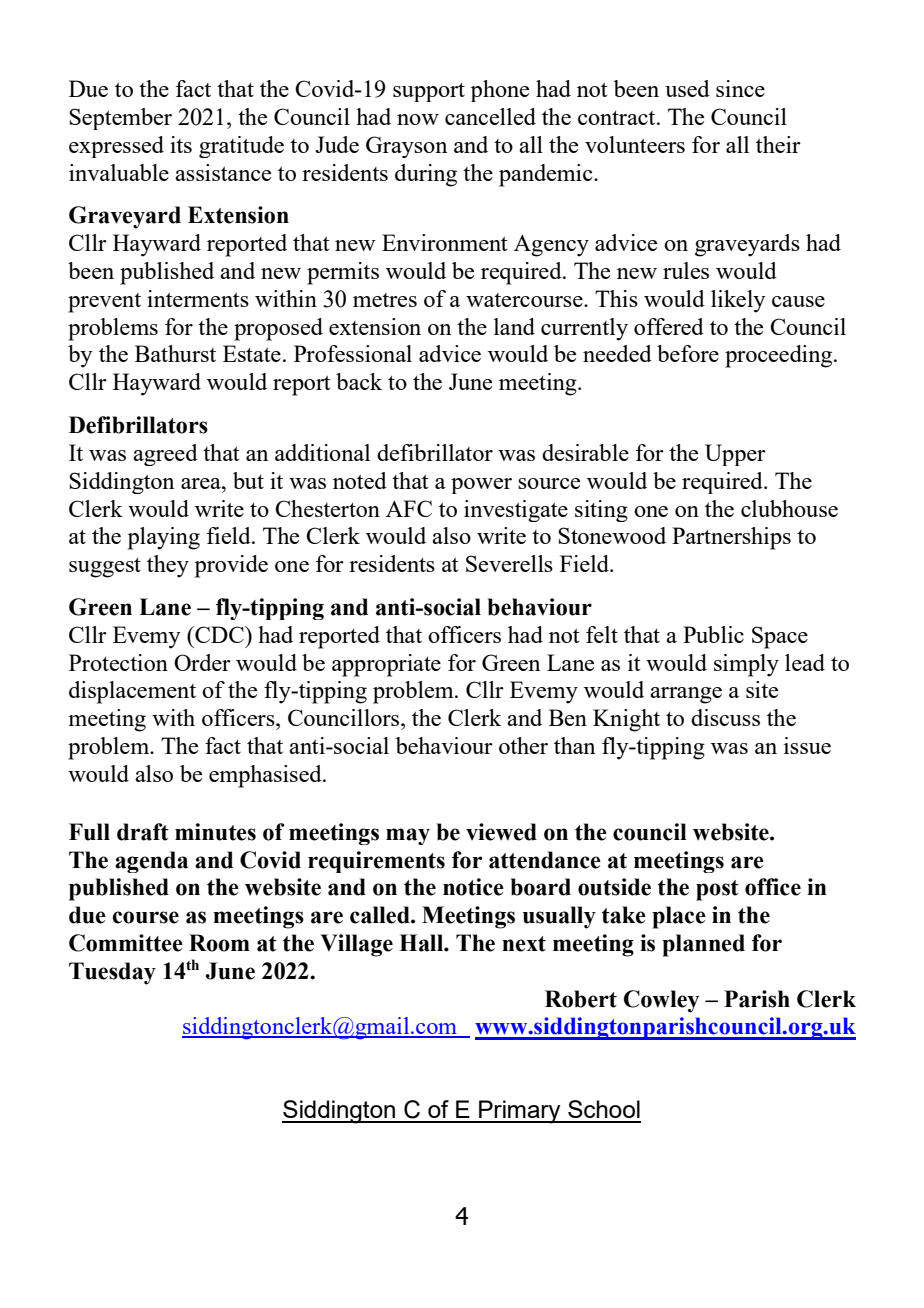 The image size is (924, 1308). Describe the element at coordinates (688, 353) in the screenshot. I see `before` at that location.
